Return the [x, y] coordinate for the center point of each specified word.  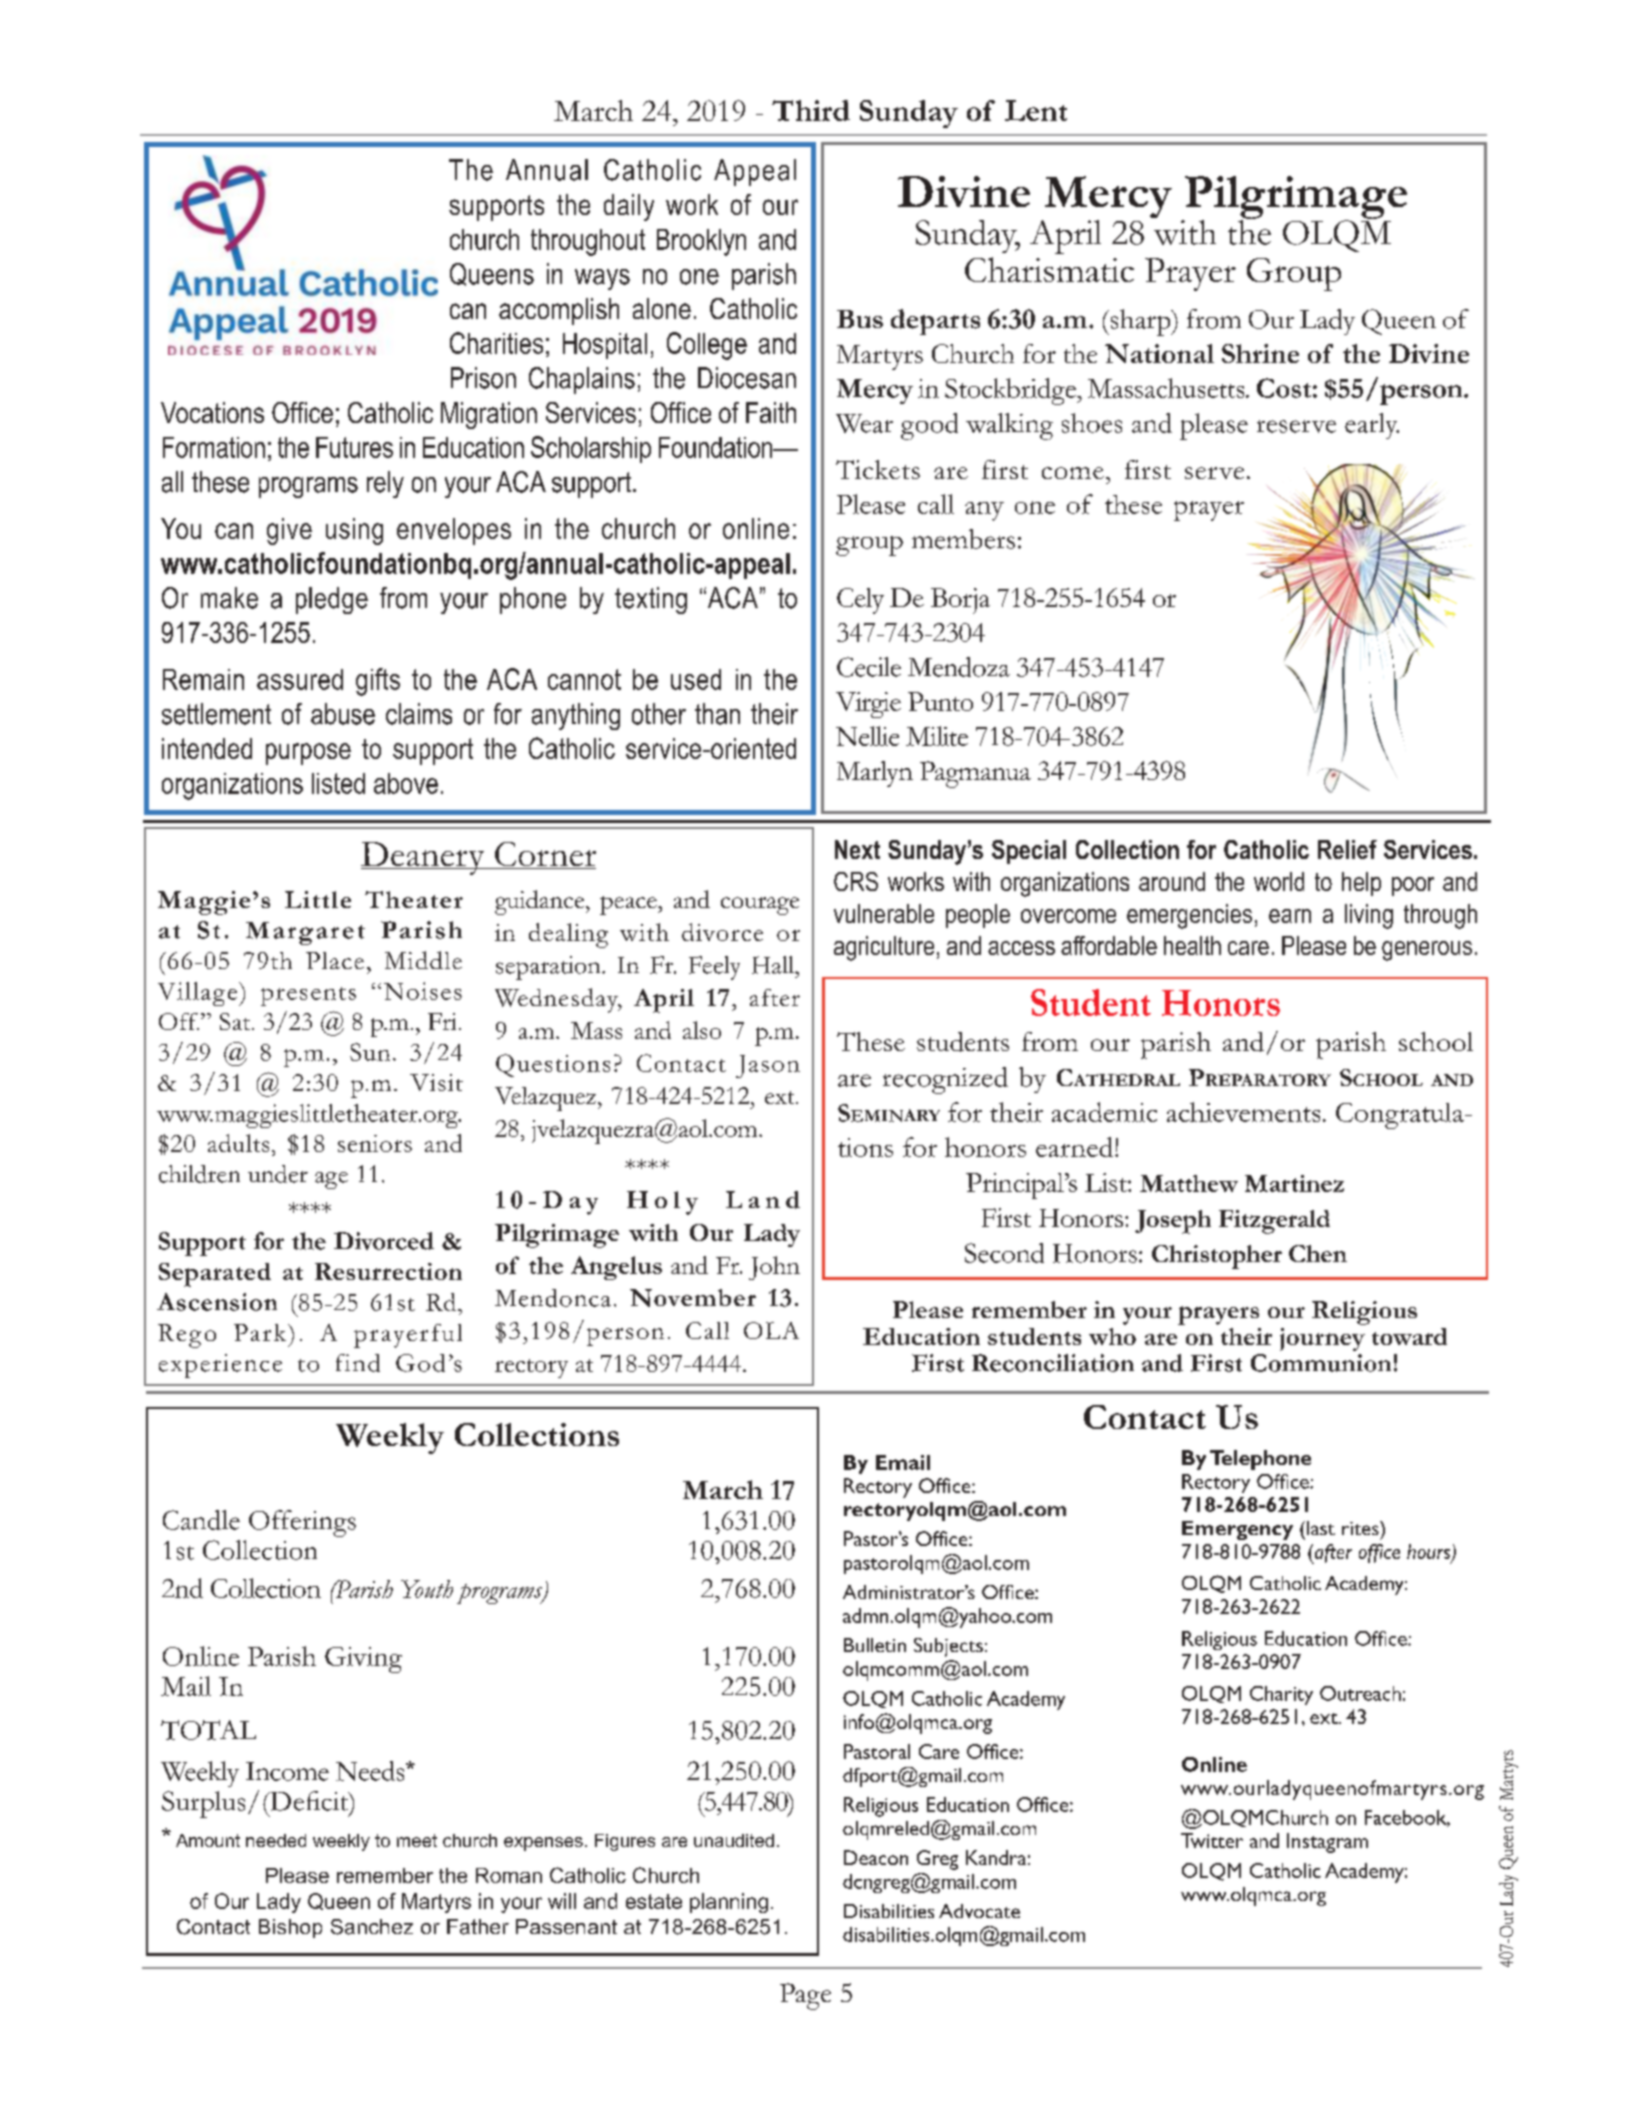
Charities [496, 343]
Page [805, 1996]
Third [811, 110]
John [774, 1268]
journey [1322, 1339]
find [358, 1363]
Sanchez [372, 1927]
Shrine [1260, 353]
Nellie [867, 736]
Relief [1347, 849]
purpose [308, 754]
